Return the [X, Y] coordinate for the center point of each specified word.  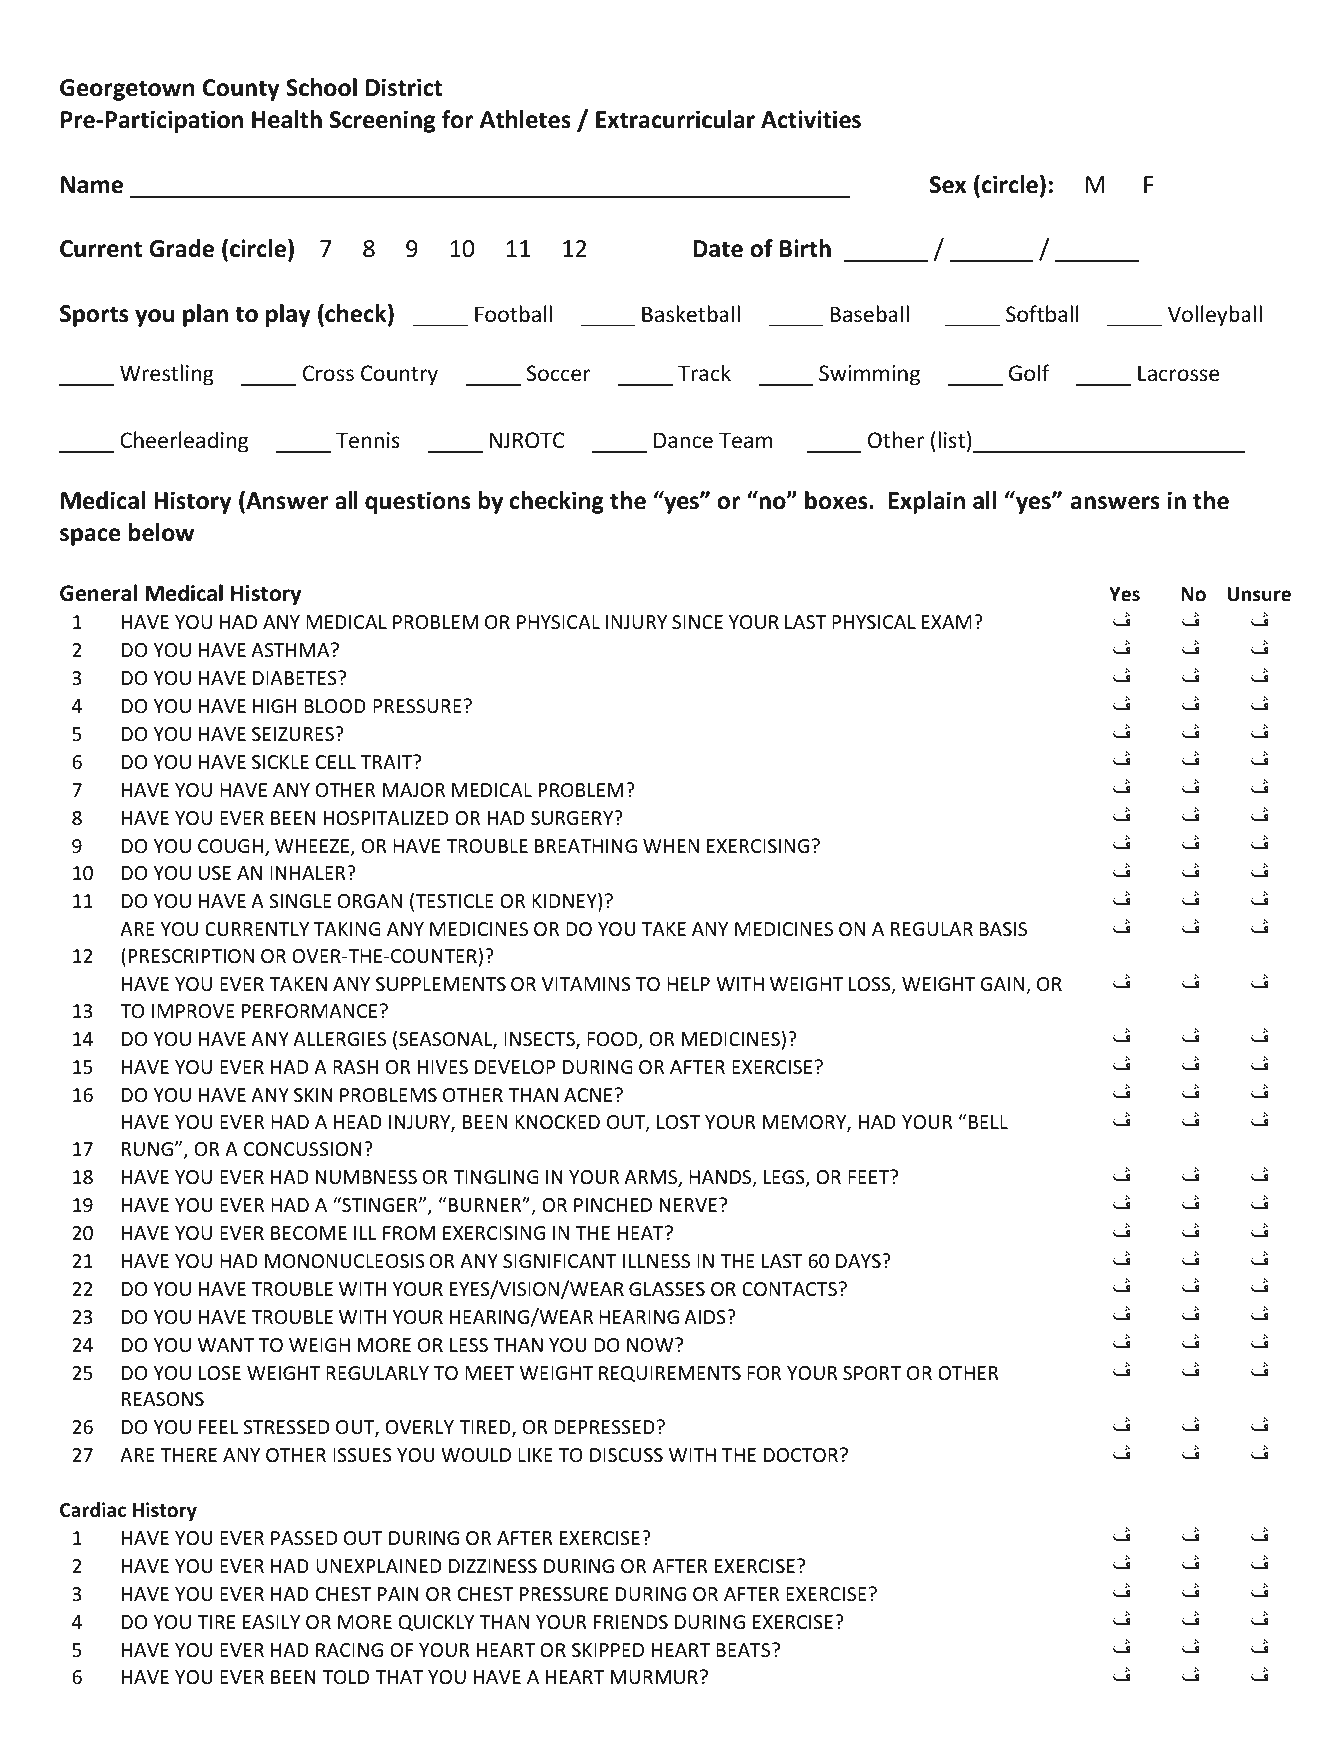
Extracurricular [675, 119]
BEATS [744, 1650]
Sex [948, 185]
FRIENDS [631, 1622]
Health [287, 119]
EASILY [271, 1622]
